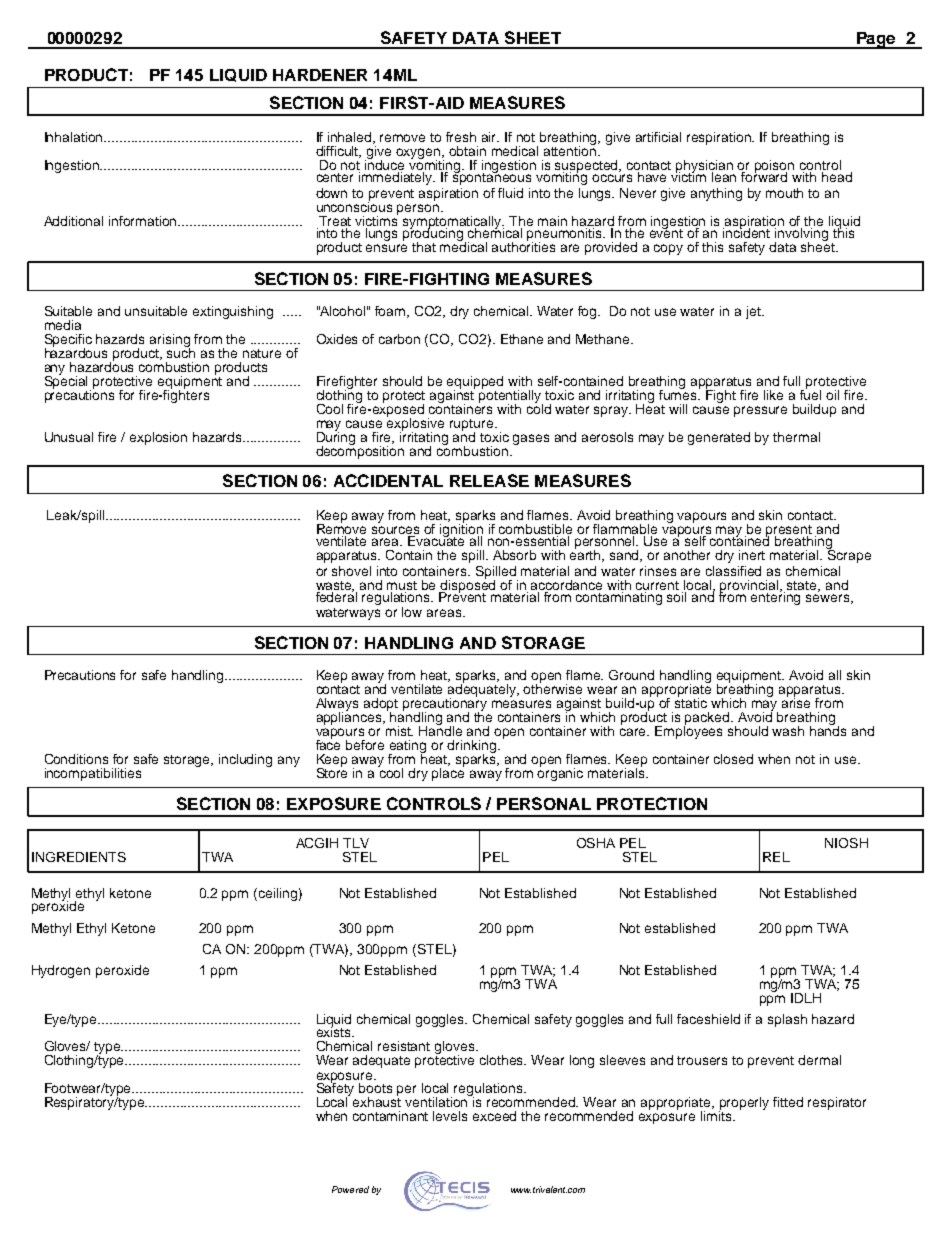  What do you see at coordinates (170, 342) in the page?
I see `arising` at bounding box center [170, 342].
